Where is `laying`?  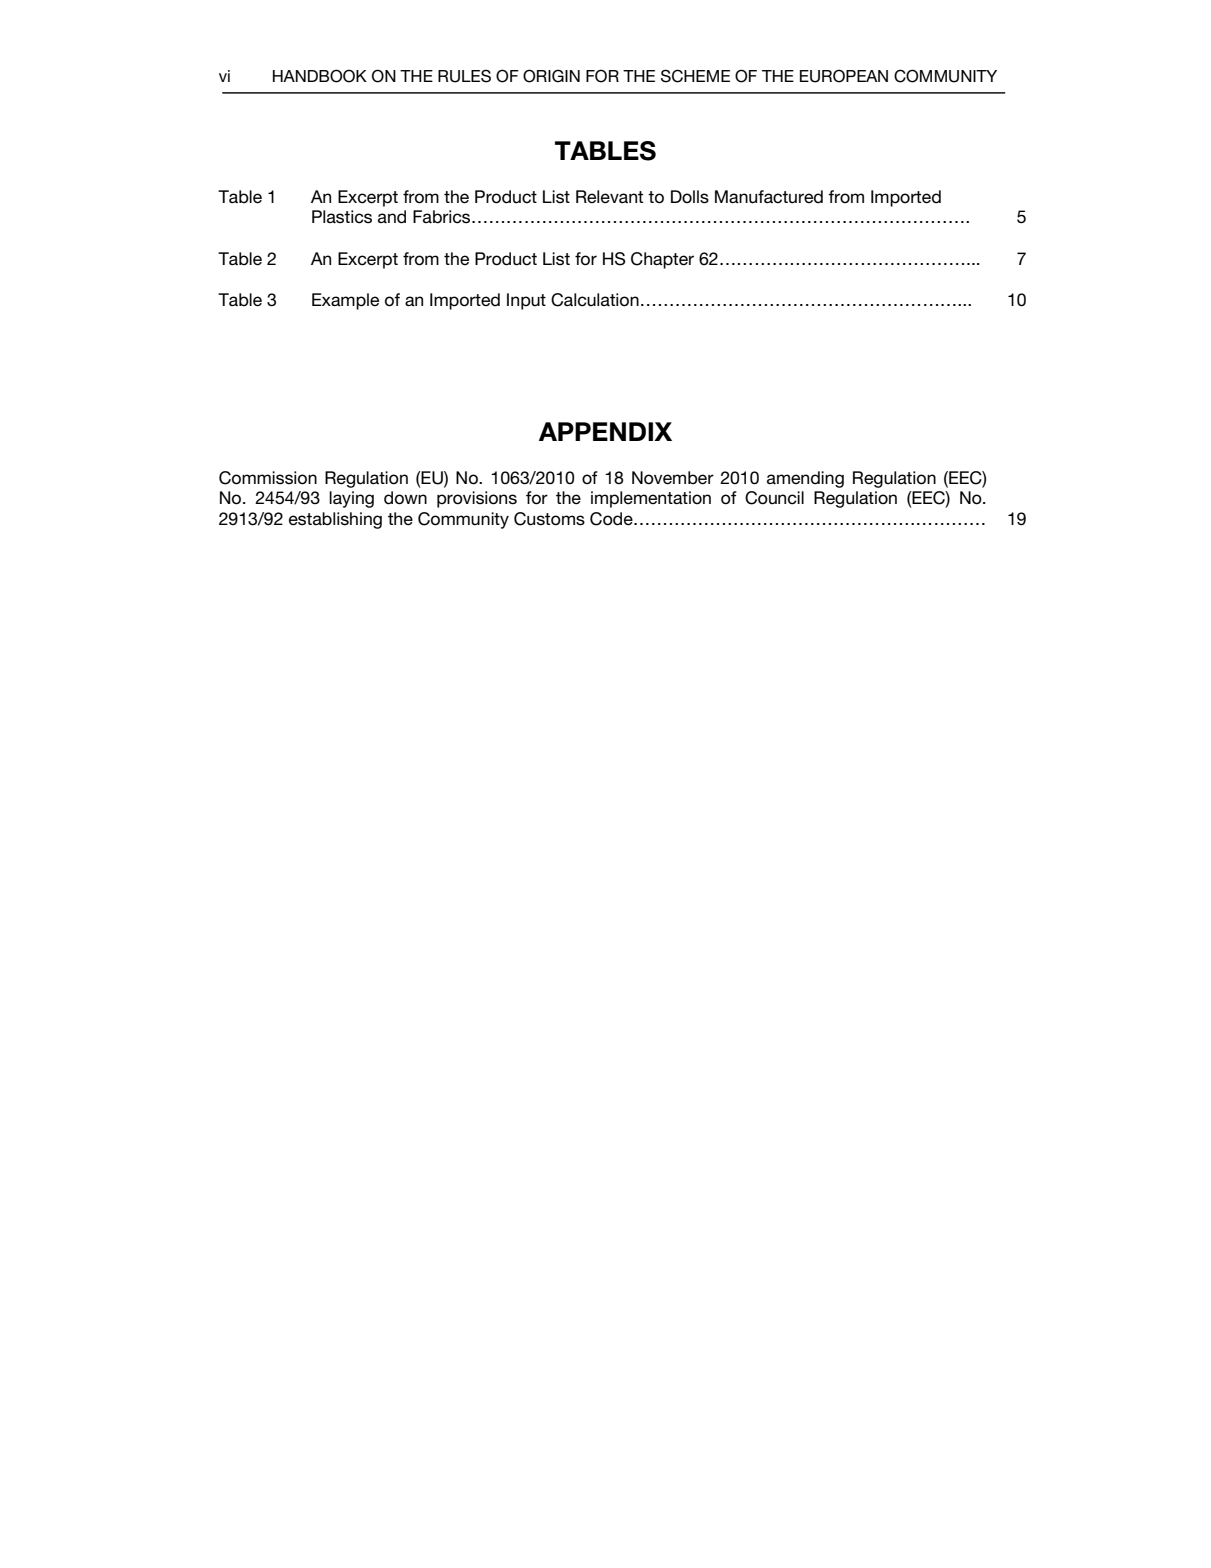 laying is located at coordinates (351, 499).
